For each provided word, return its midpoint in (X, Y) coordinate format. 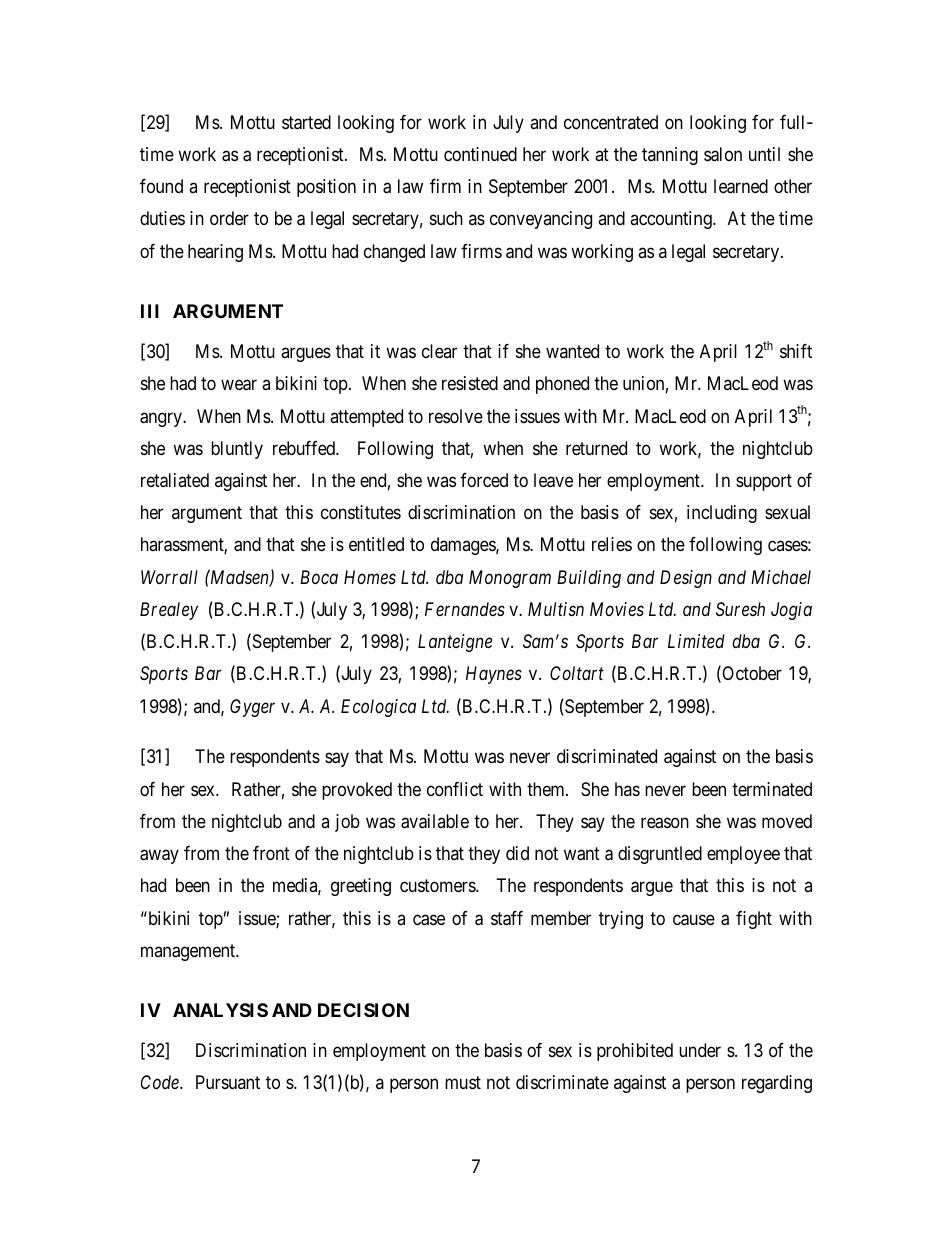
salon (723, 154)
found (161, 186)
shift (796, 351)
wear (239, 385)
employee (743, 855)
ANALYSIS (220, 1010)
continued (480, 154)
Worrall (169, 577)
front (271, 853)
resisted (470, 383)
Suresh (740, 609)
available (435, 821)
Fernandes (465, 609)
